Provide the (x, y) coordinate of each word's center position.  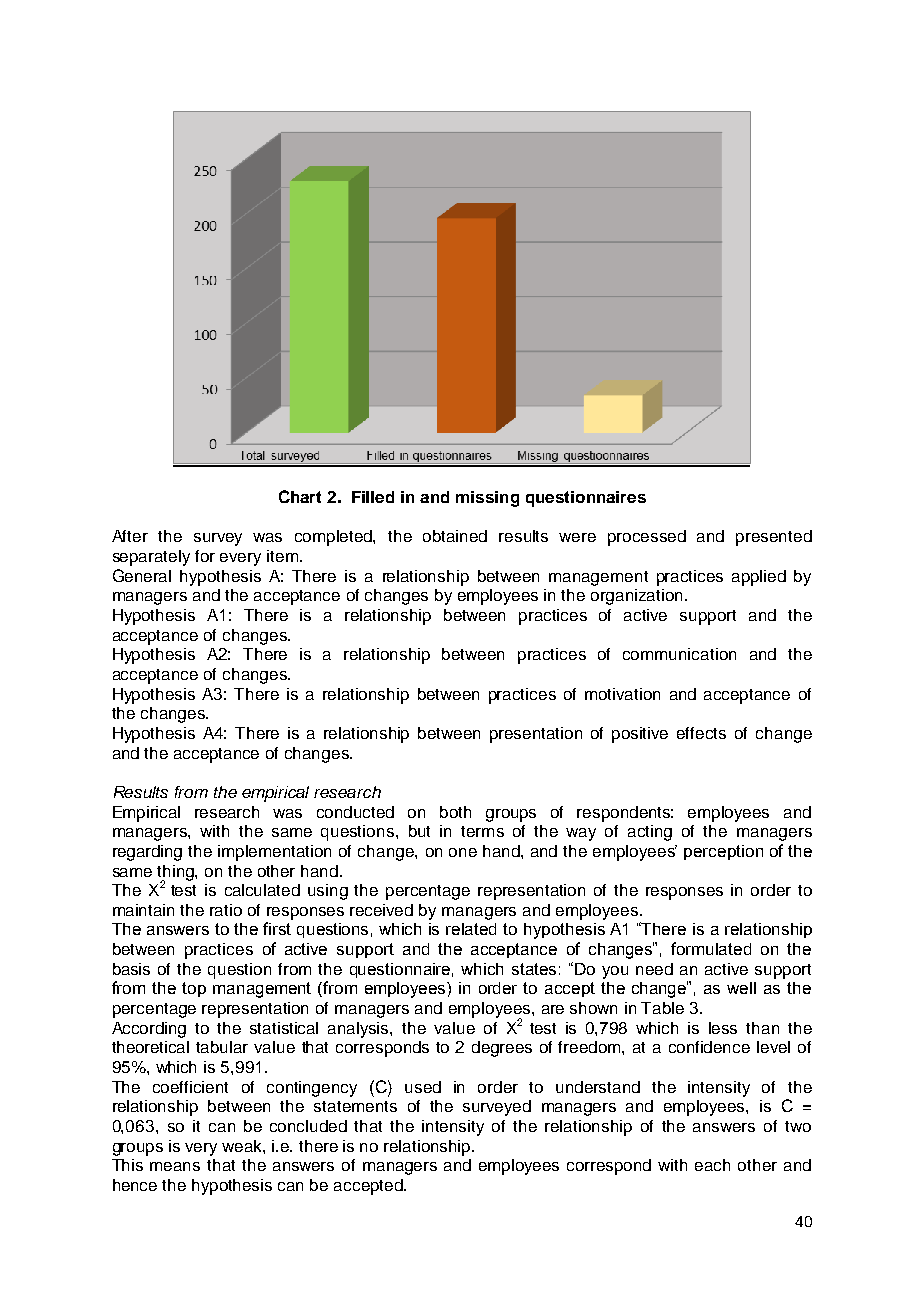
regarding (147, 853)
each (712, 1165)
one (463, 852)
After (130, 536)
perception (723, 852)
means (175, 1166)
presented (774, 538)
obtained (455, 536)
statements (355, 1106)
